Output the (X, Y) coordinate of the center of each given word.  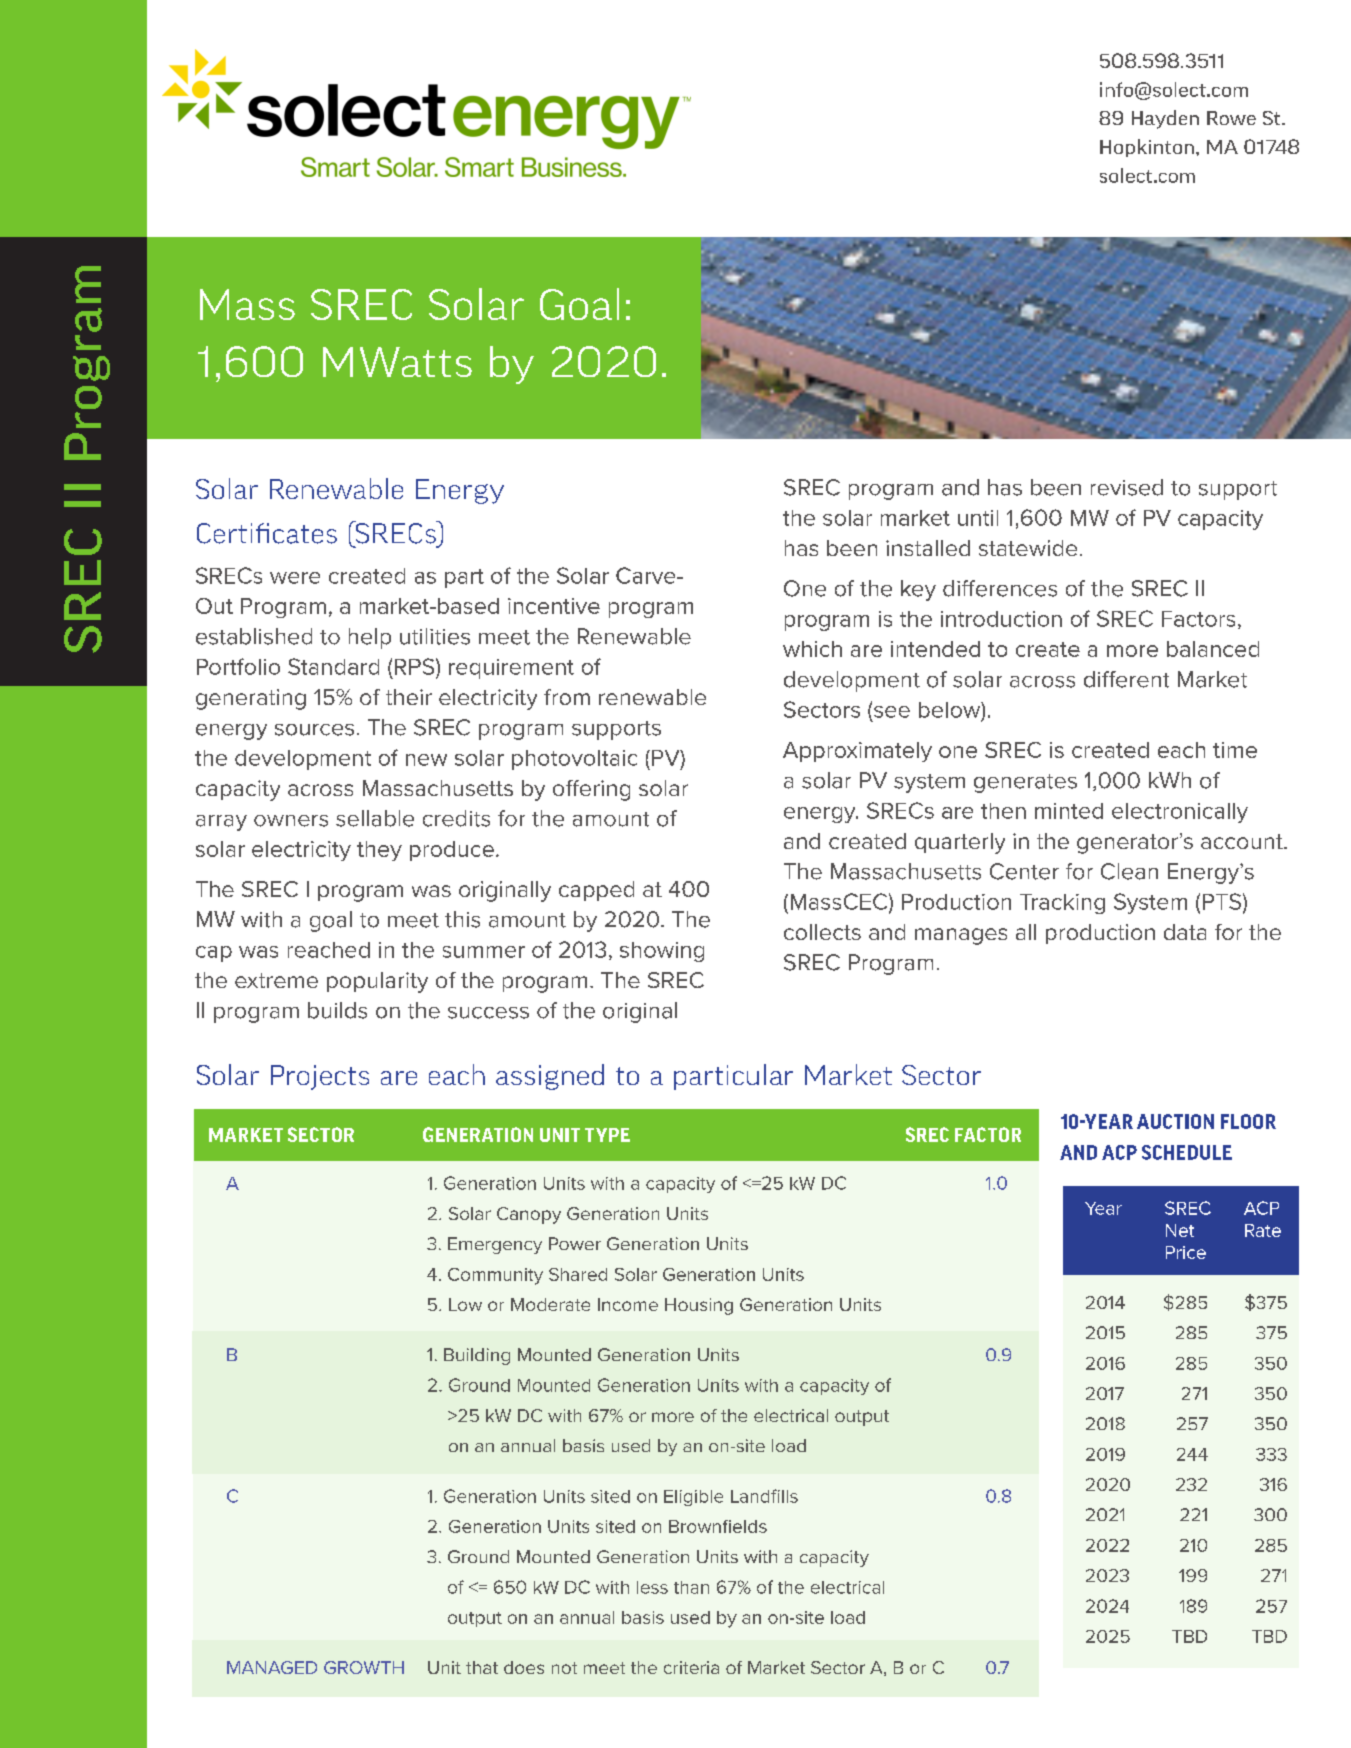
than (691, 1587)
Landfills (764, 1496)
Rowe (1231, 118)
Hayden (1165, 119)
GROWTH (364, 1667)
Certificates (267, 533)
